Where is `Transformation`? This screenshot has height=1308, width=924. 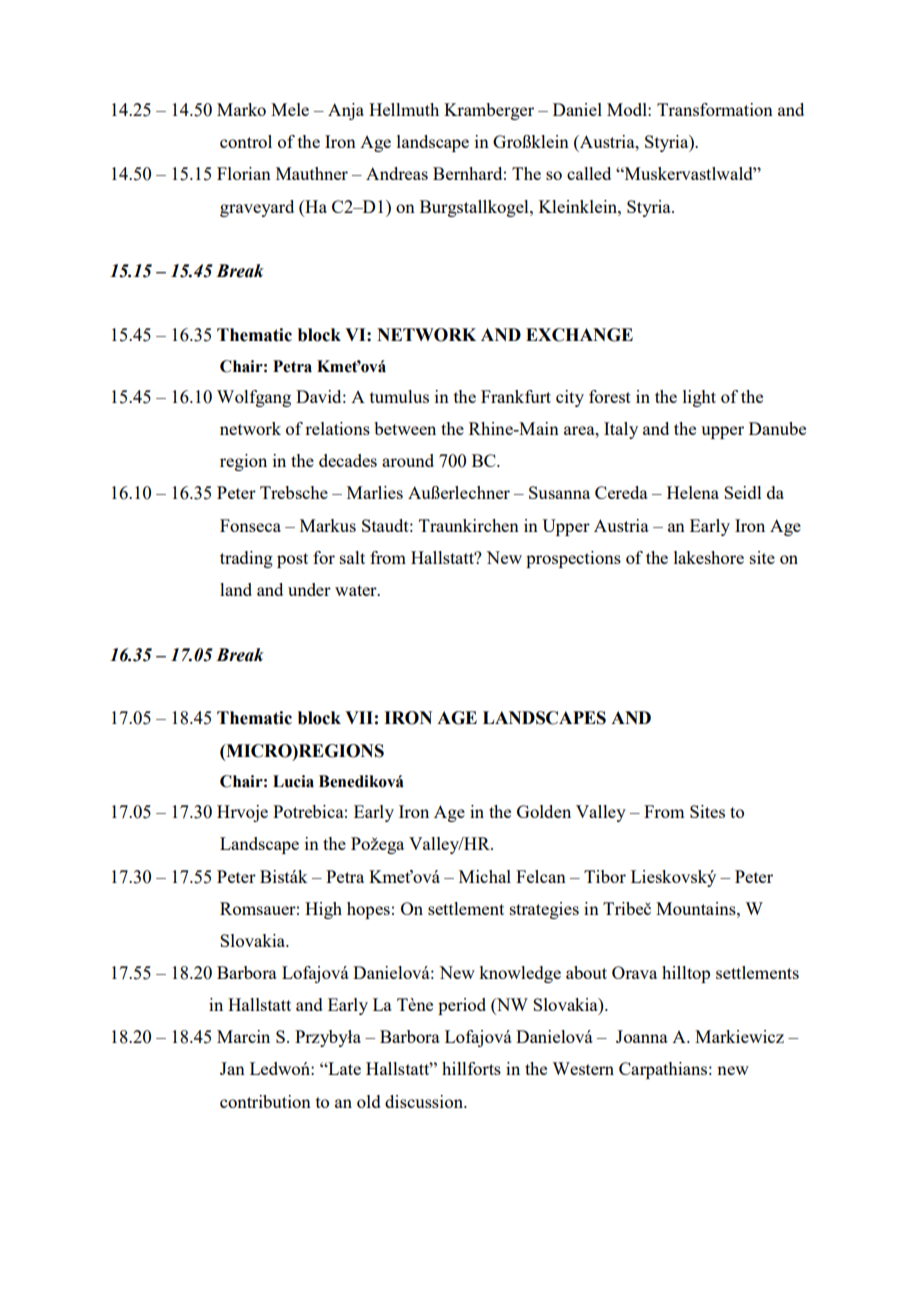
Transformation is located at coordinates (715, 109).
